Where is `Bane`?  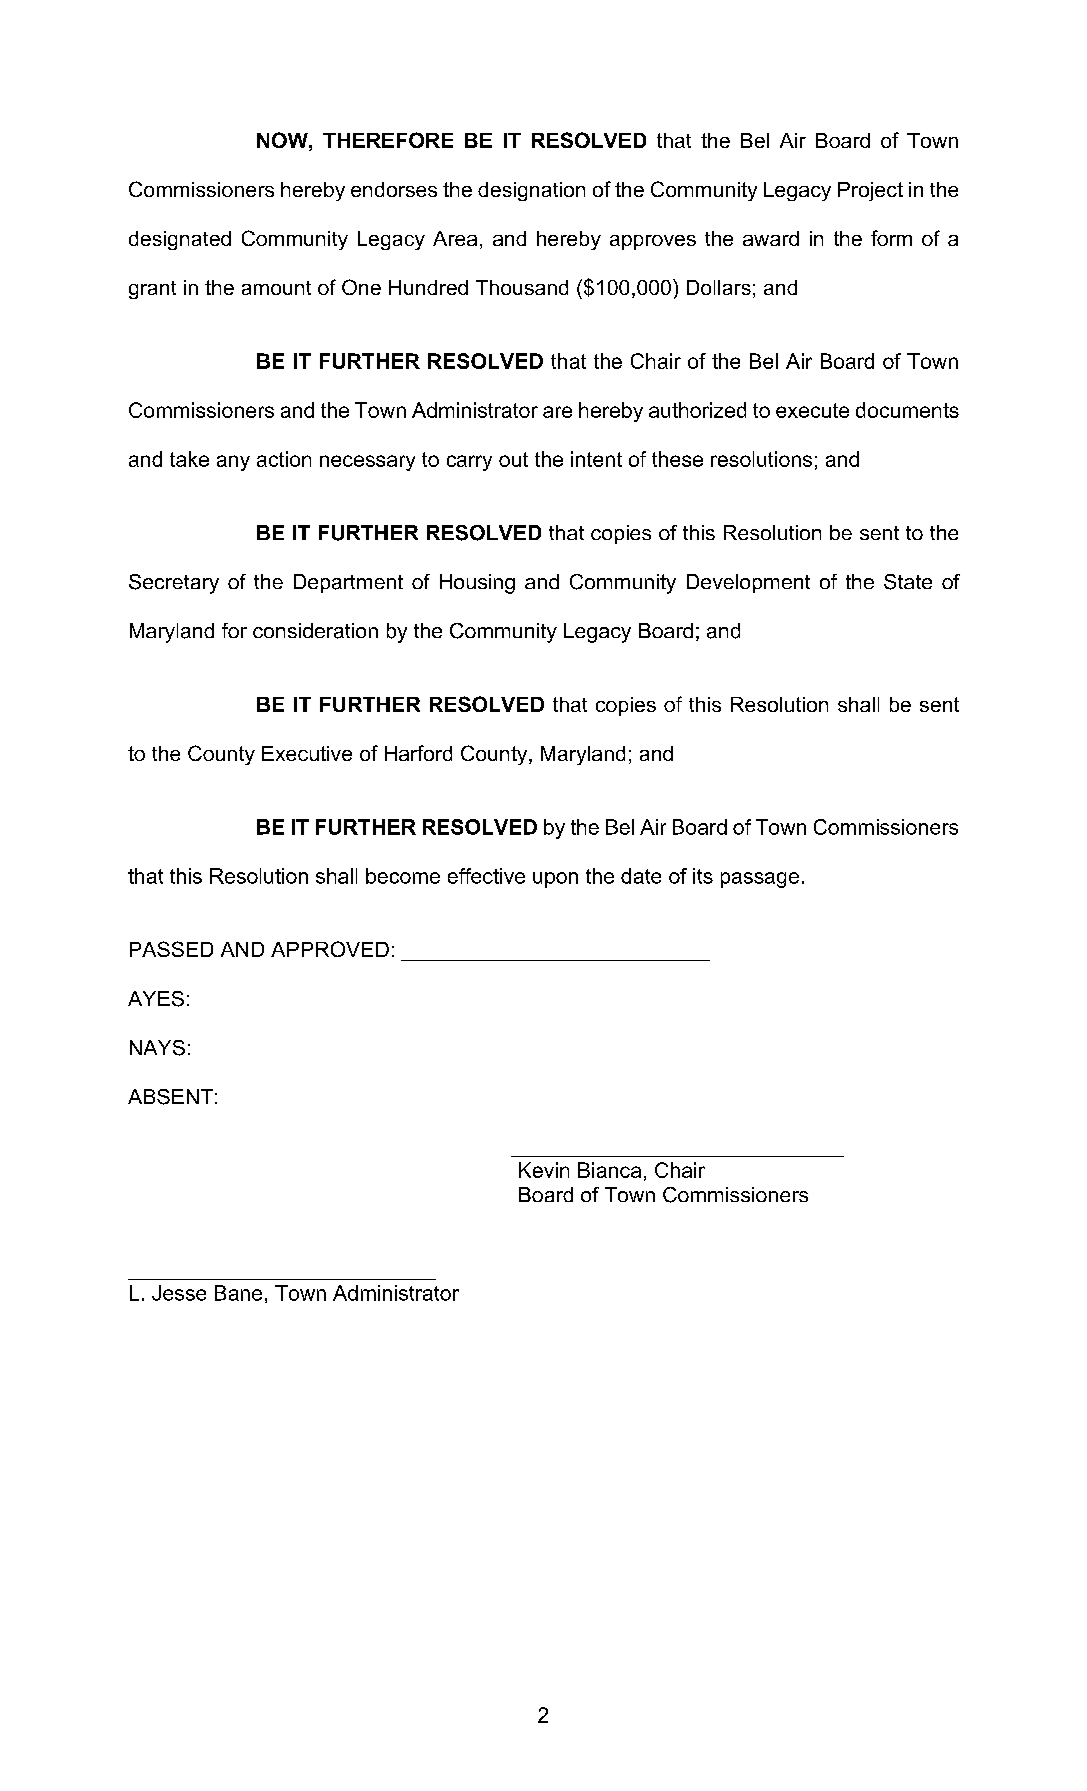
Bane is located at coordinates (238, 1293).
